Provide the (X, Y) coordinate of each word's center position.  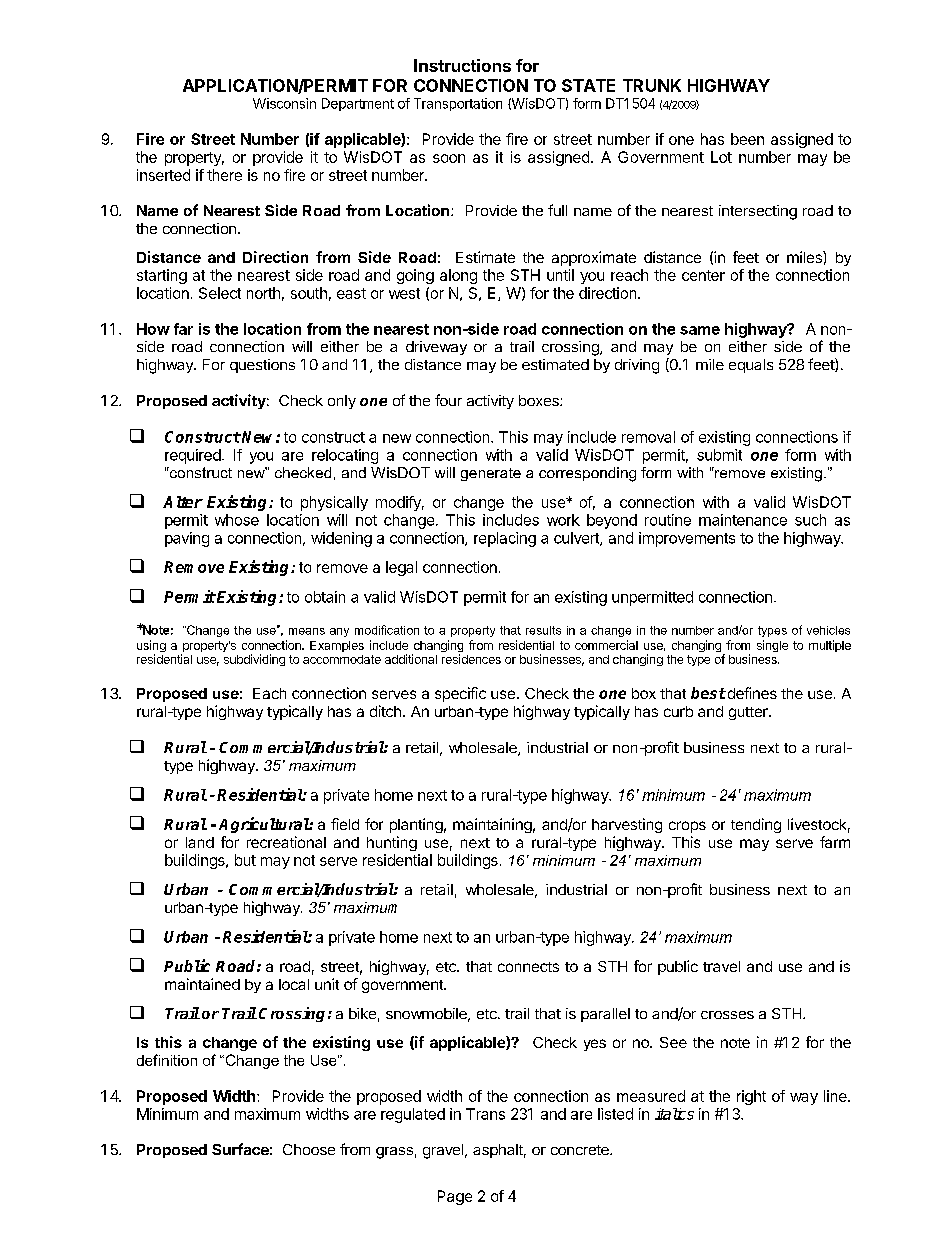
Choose (309, 1149)
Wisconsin (284, 103)
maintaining (492, 825)
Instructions (462, 65)
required (193, 456)
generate (491, 474)
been (747, 139)
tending (756, 825)
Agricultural (264, 825)
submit (719, 455)
